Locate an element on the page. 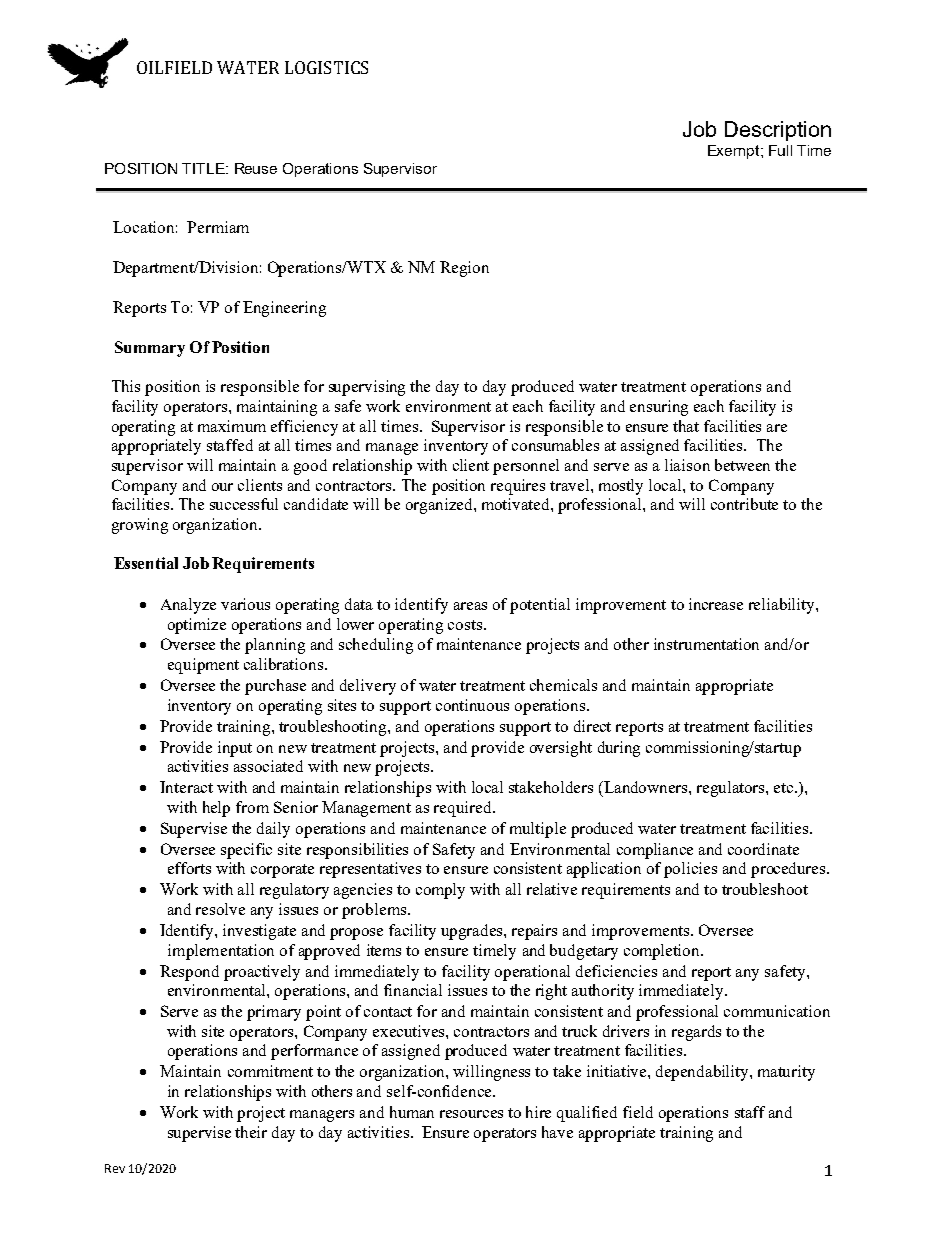 This document has width=952, height=1233. Region is located at coordinates (464, 269).
